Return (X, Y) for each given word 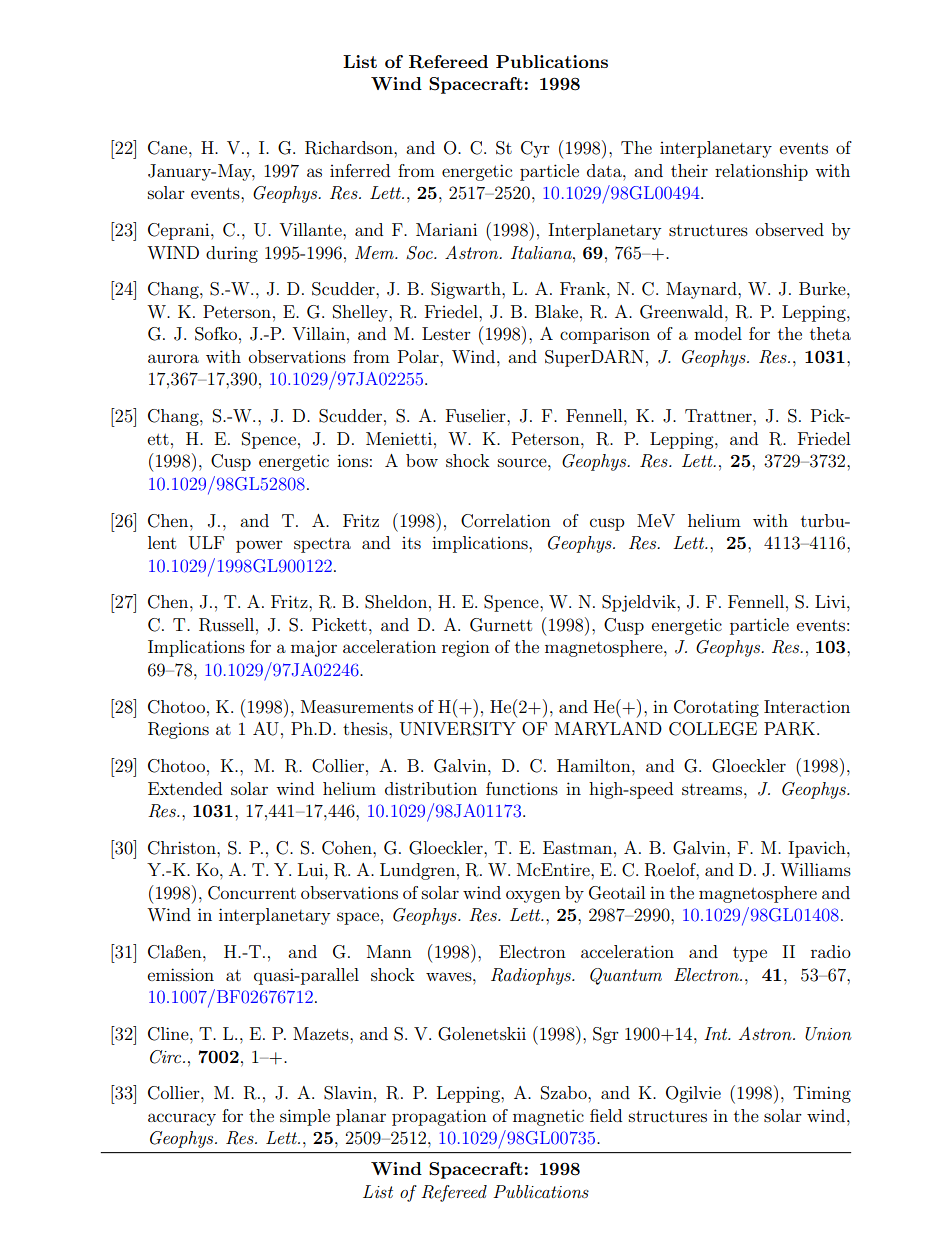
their (689, 170)
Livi (831, 601)
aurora (173, 358)
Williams (815, 869)
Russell (226, 625)
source (523, 462)
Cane (169, 148)
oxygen (533, 896)
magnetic (548, 1117)
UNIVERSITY (458, 729)
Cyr (535, 149)
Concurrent (252, 893)
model (718, 333)
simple (305, 1117)
